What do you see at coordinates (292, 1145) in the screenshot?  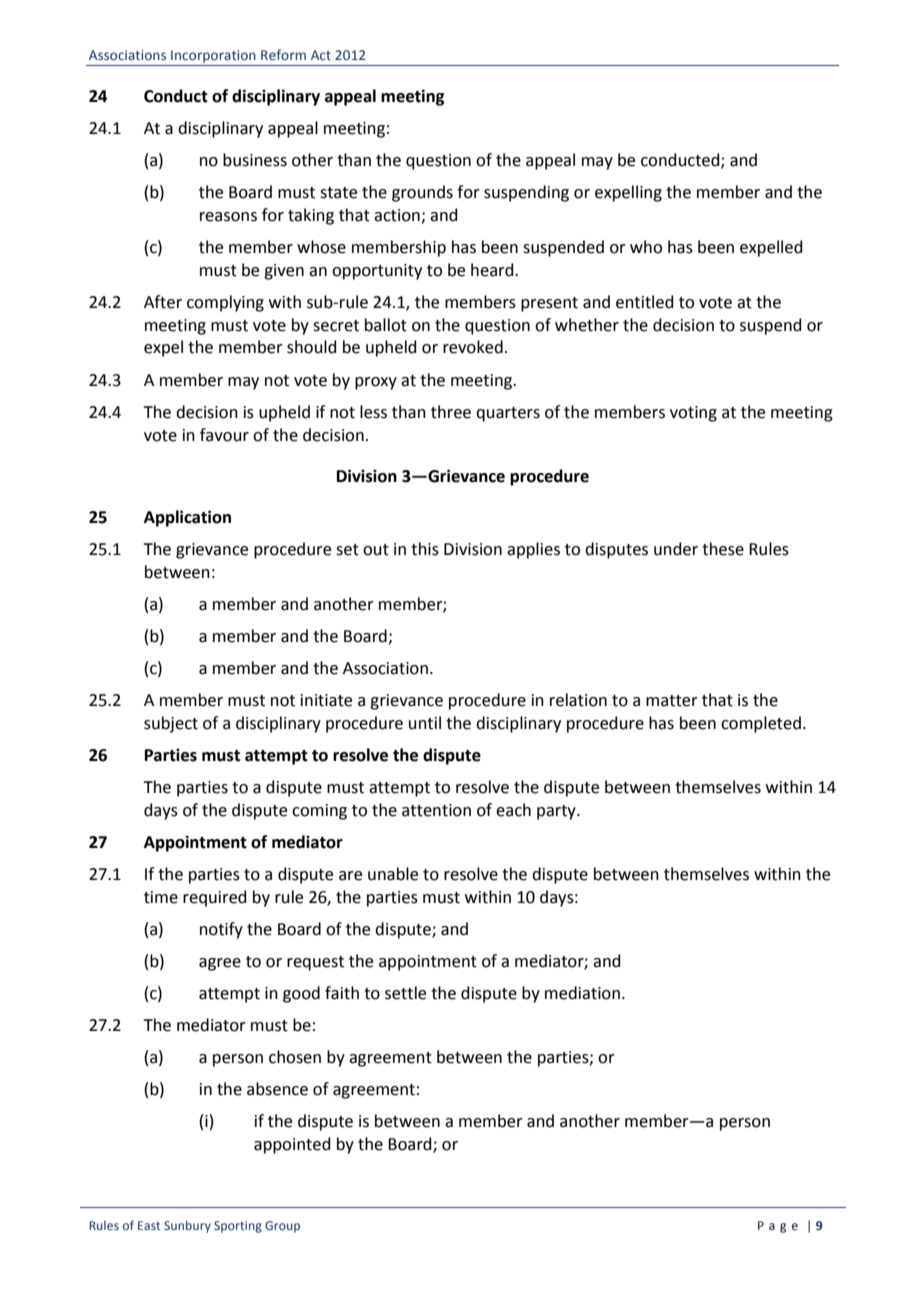 I see `appointed` at bounding box center [292, 1145].
